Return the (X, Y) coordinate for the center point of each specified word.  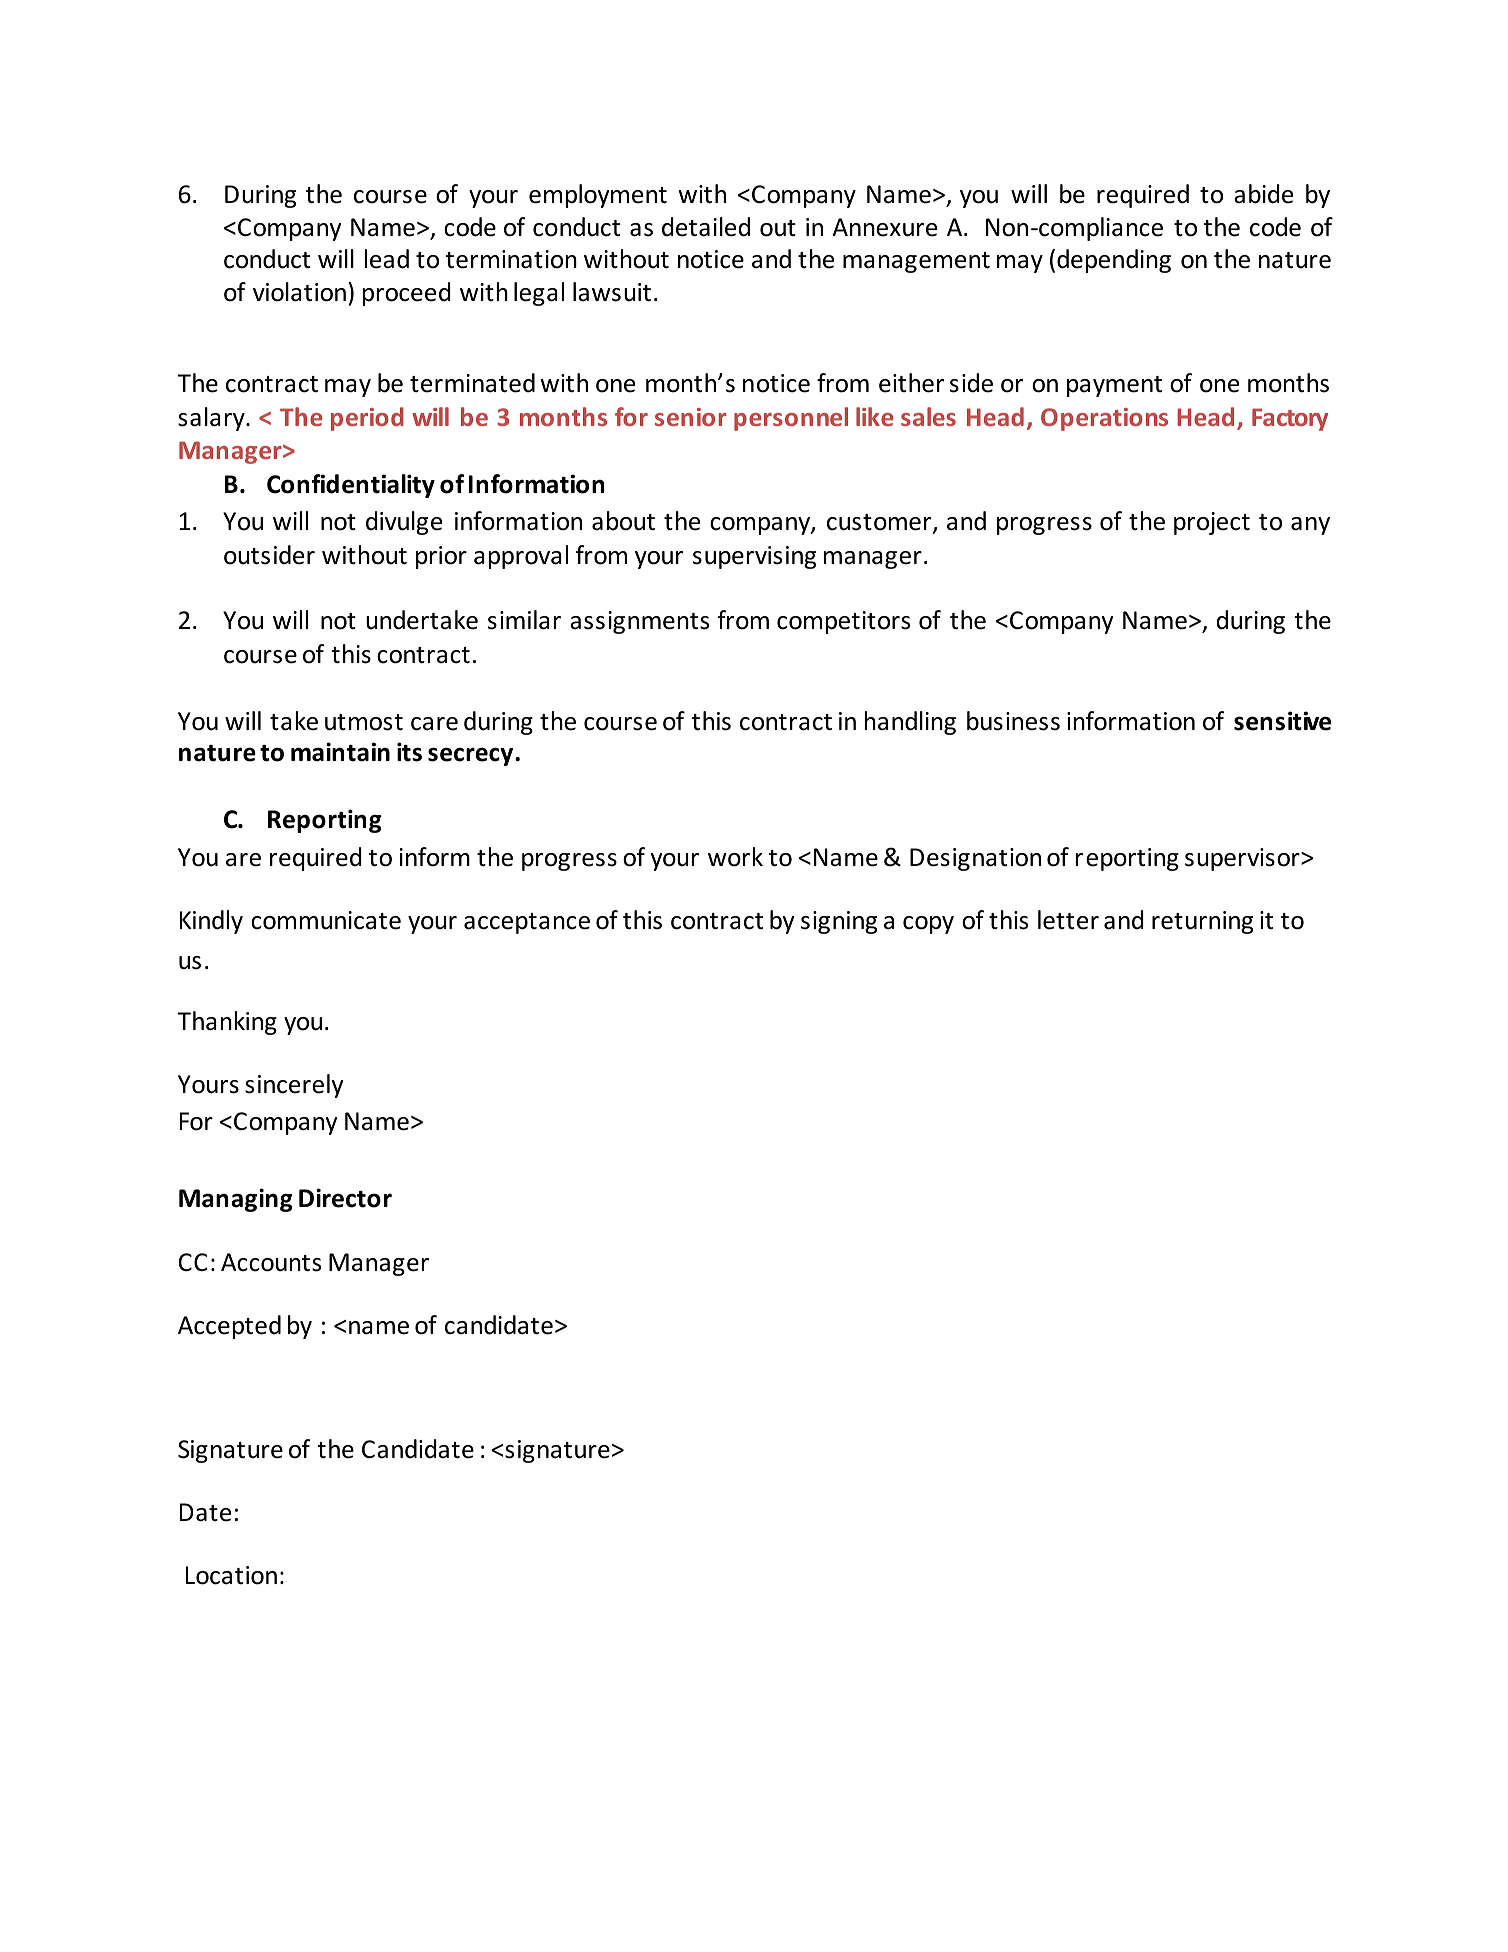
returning (1202, 922)
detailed (706, 227)
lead (387, 259)
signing (839, 922)
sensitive (1282, 721)
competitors (843, 622)
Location (231, 1575)
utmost (364, 722)
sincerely (294, 1086)
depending (1114, 261)
